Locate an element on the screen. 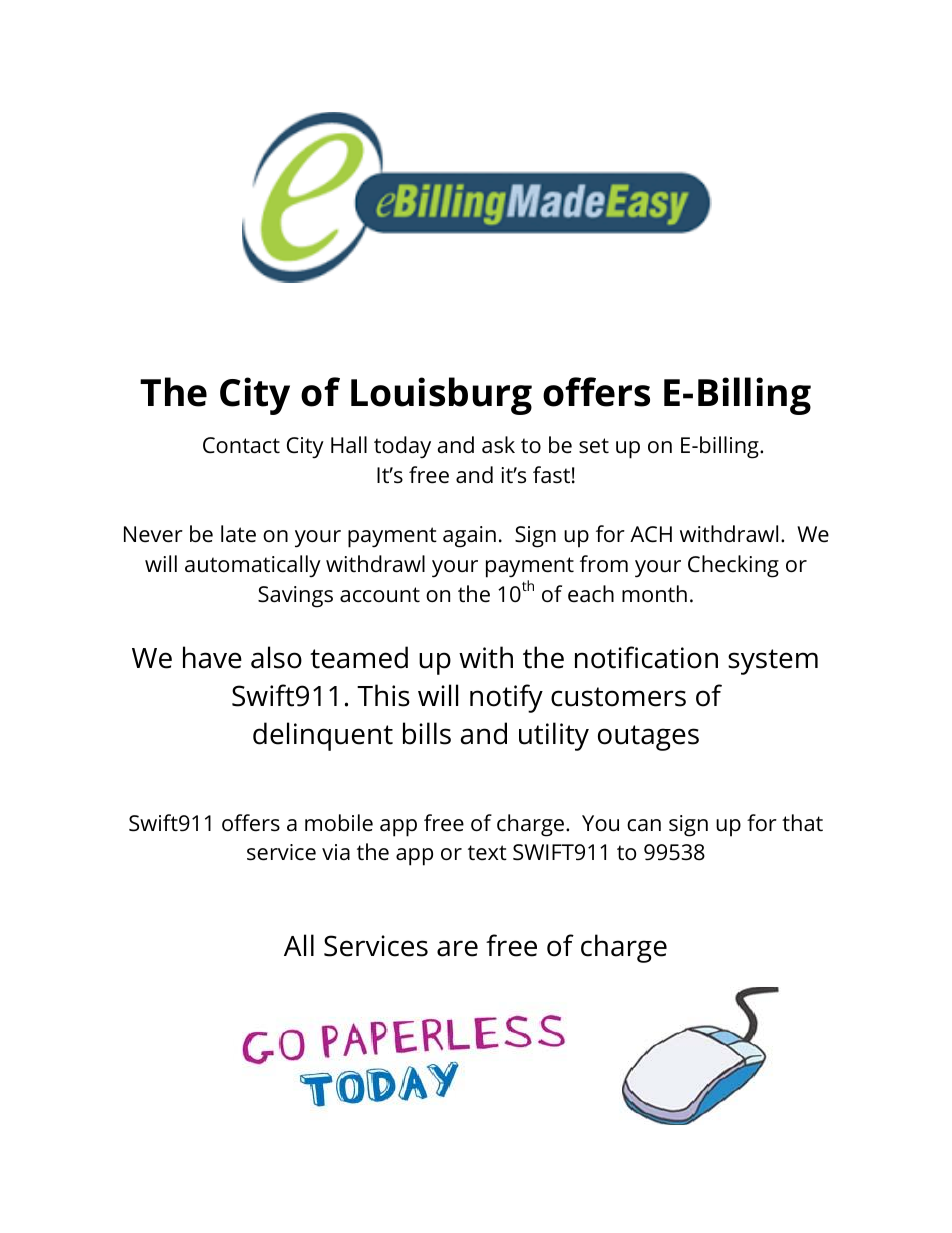 The image size is (952, 1233). Checking is located at coordinates (733, 566).
